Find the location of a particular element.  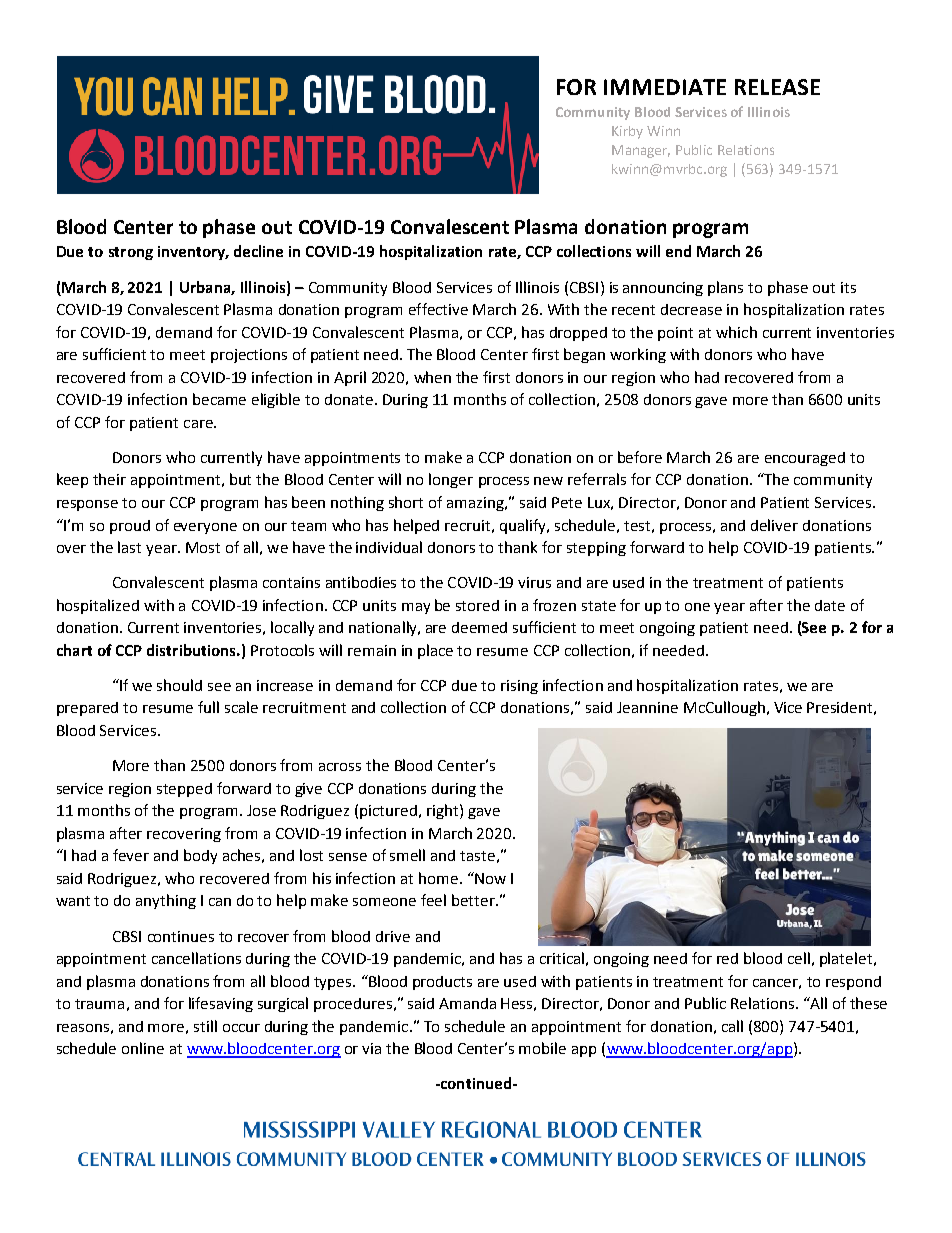

still is located at coordinates (205, 1026).
